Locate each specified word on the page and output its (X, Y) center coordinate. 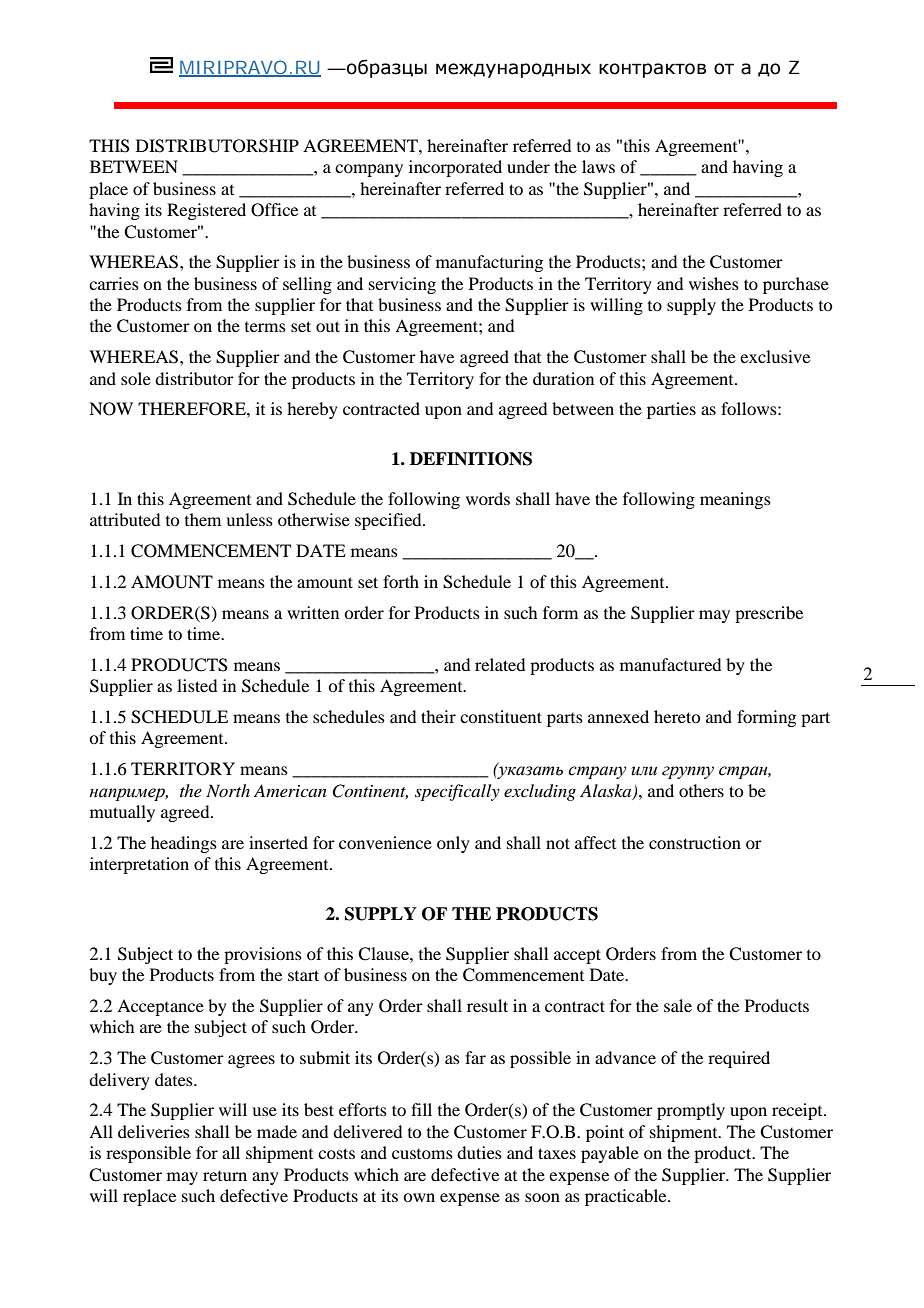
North (228, 790)
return (225, 1176)
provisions (263, 955)
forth (401, 581)
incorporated (455, 168)
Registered (206, 211)
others (701, 790)
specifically (457, 792)
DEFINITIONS (471, 459)
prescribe (769, 614)
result (487, 1005)
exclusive (775, 356)
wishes (714, 283)
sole (136, 378)
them (203, 519)
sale (678, 1005)
